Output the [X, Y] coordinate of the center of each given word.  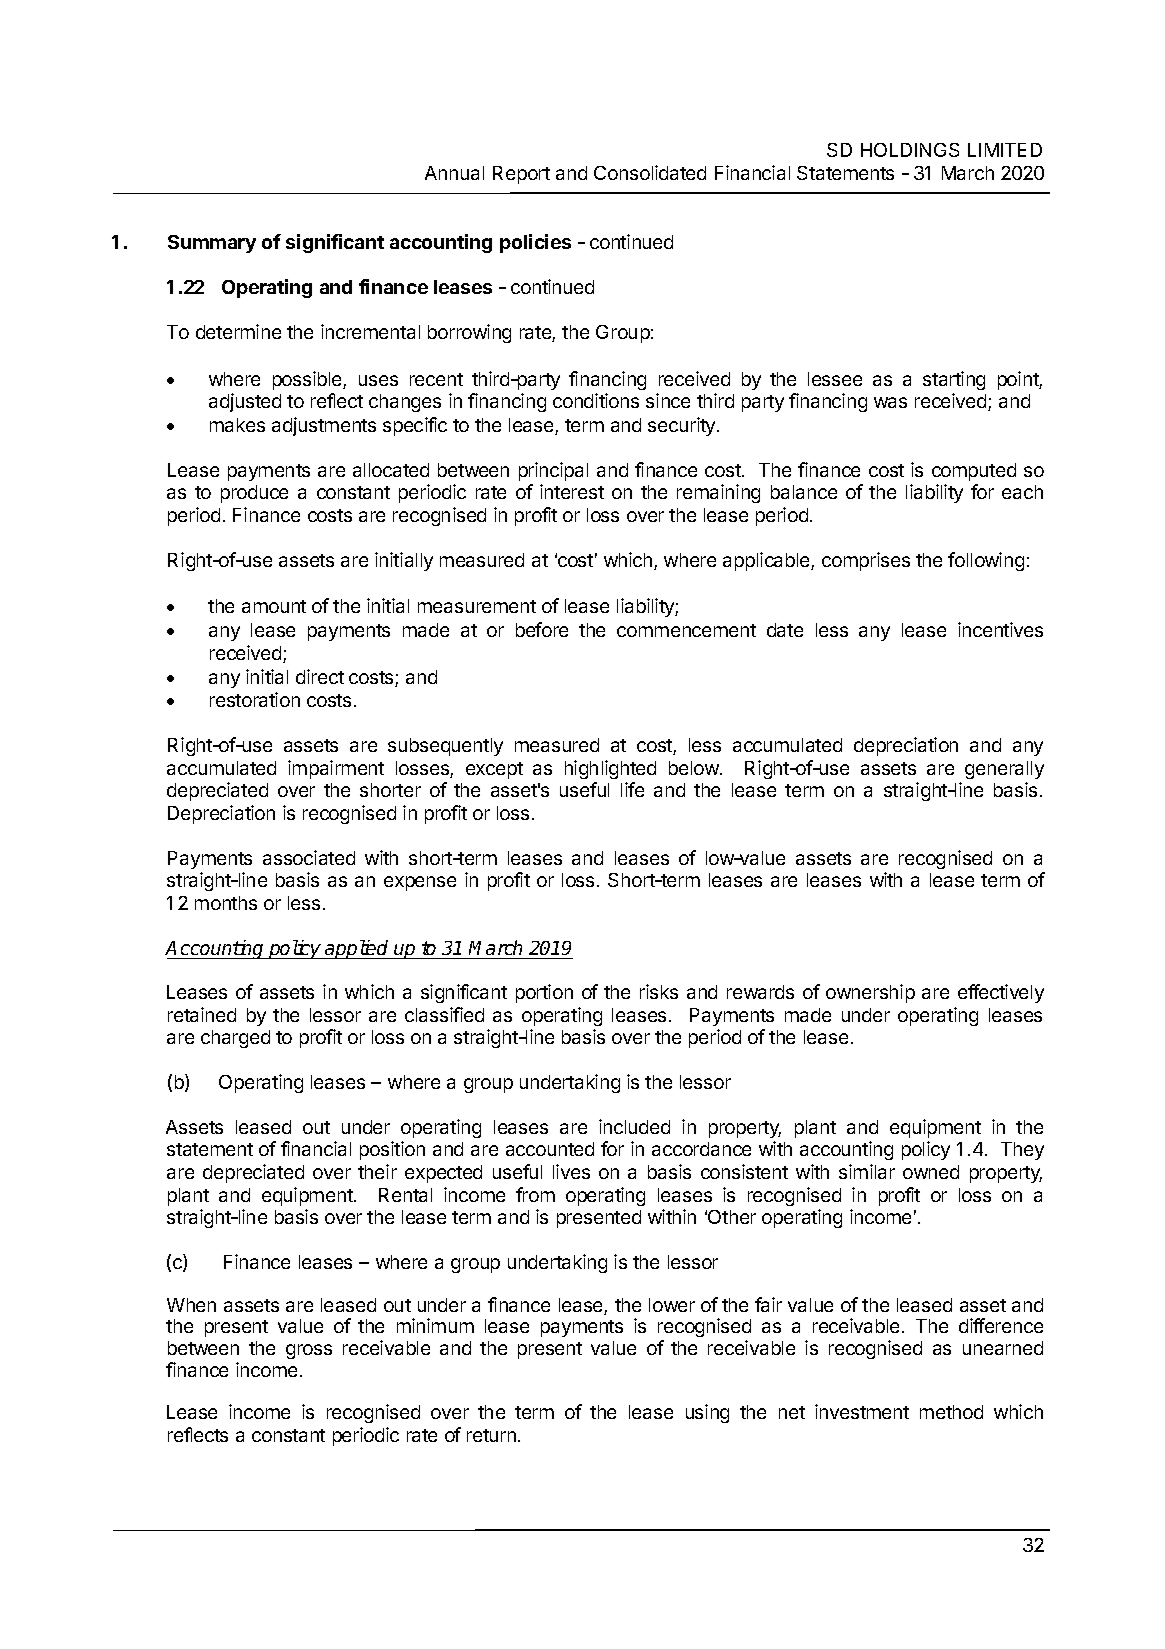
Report [521, 175]
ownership [870, 993]
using [707, 1413]
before [542, 629]
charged [235, 1039]
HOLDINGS [910, 150]
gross [309, 1351]
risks [659, 991]
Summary [212, 244]
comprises [866, 561]
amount [274, 606]
